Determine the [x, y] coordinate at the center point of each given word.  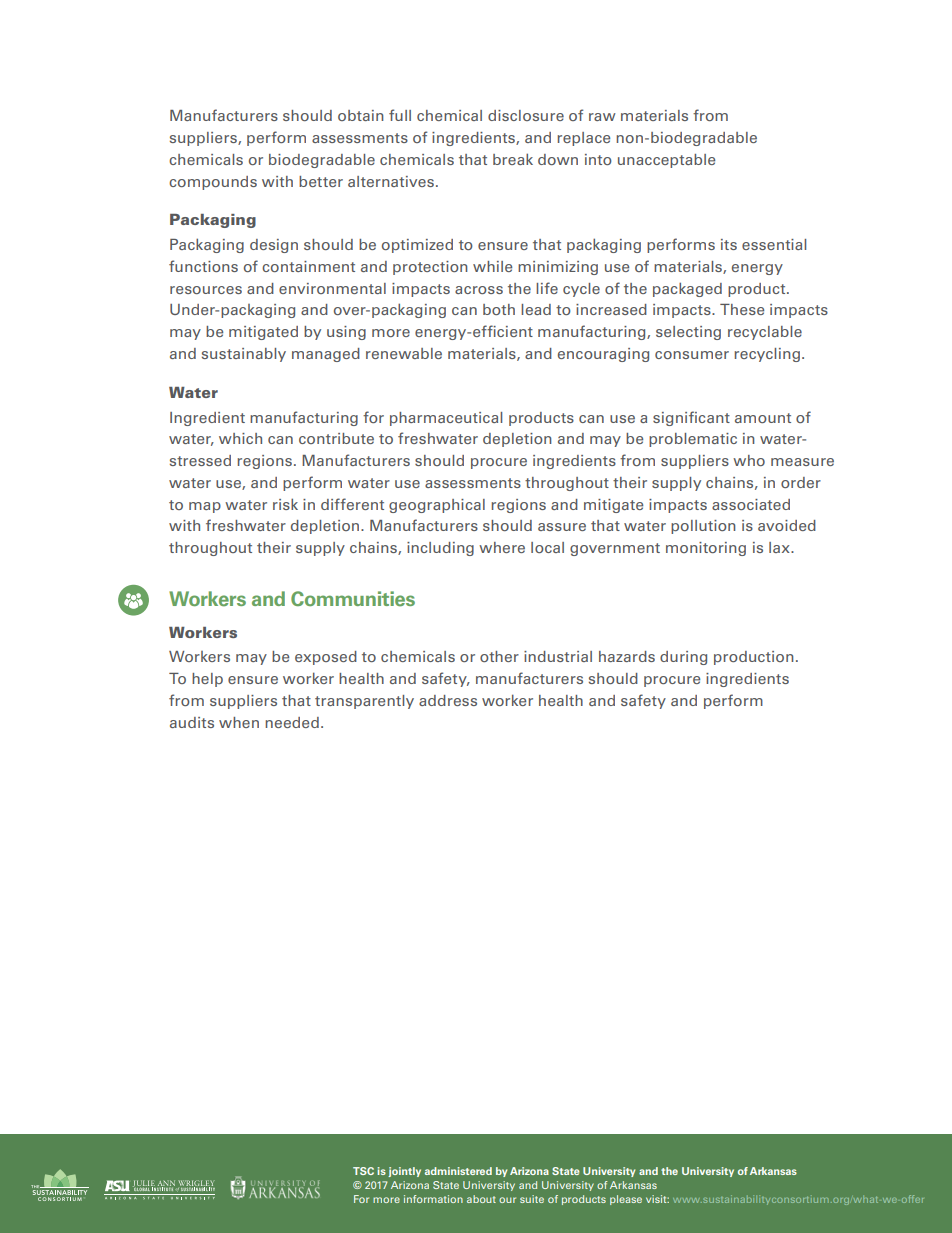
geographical [437, 506]
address [448, 700]
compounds [213, 183]
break [513, 159]
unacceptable [666, 161]
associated [751, 504]
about [481, 1199]
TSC [363, 1171]
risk [285, 504]
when [239, 722]
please [626, 1200]
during [683, 658]
